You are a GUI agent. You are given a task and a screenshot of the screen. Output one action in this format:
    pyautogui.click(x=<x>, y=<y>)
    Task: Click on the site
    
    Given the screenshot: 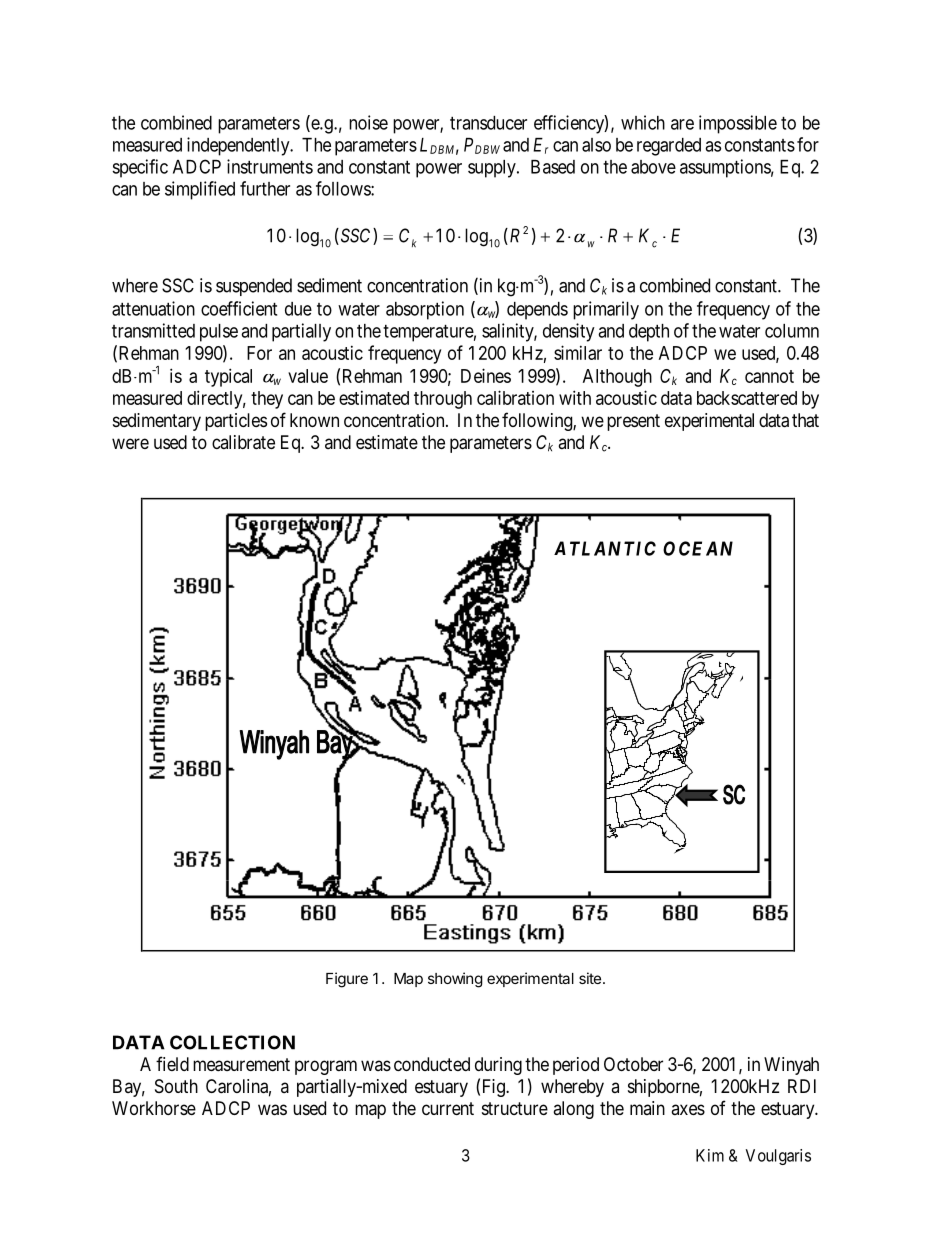 What is the action you would take?
    pyautogui.click(x=590, y=978)
